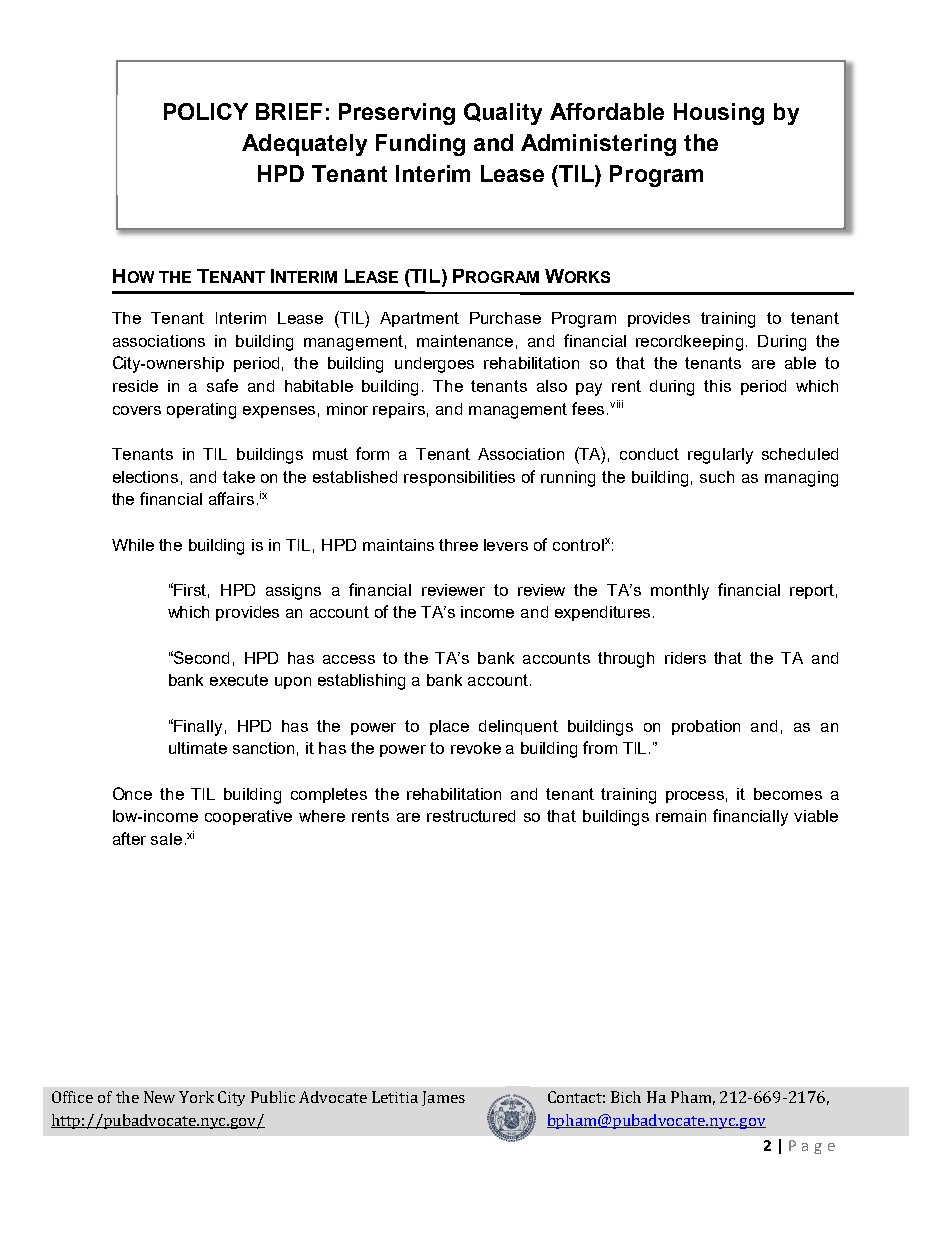 This screenshot has height=1233, width=952. Describe the element at coordinates (680, 592) in the screenshot. I see `monthly` at that location.
